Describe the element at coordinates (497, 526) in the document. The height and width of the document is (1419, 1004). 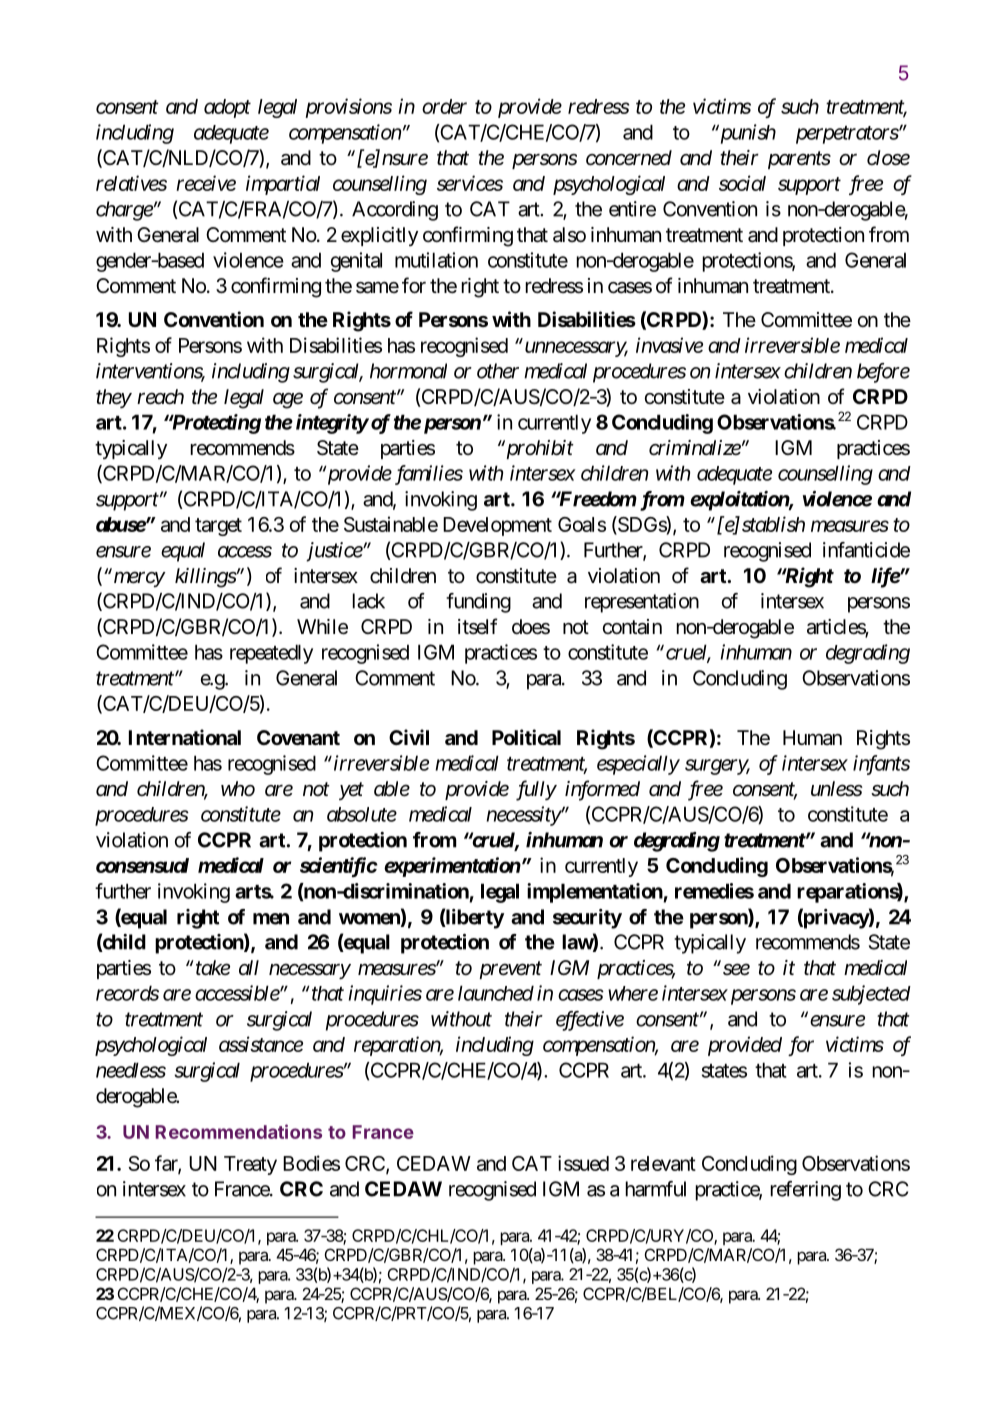
I see `Development` at that location.
